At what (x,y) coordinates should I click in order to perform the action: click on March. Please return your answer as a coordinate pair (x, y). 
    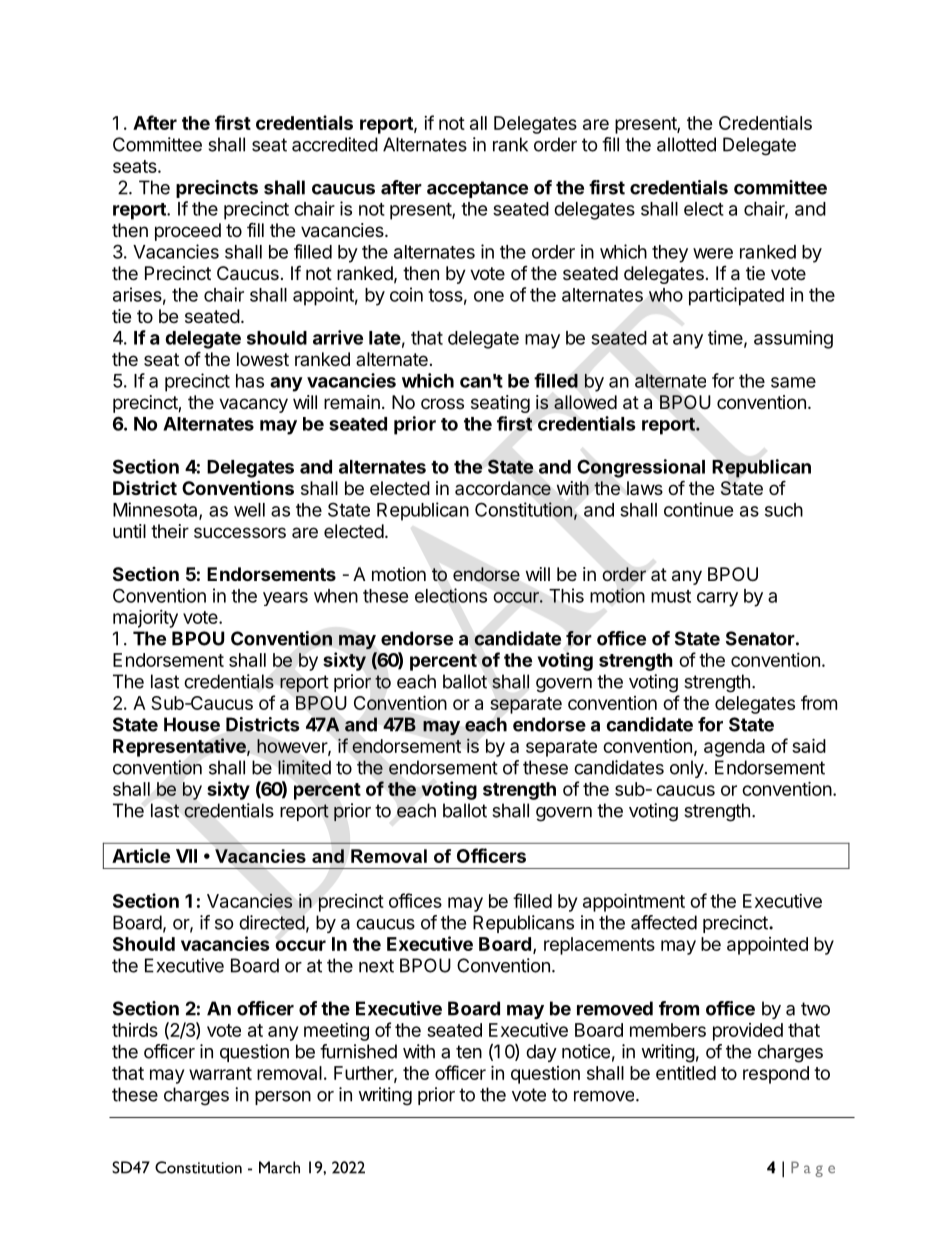
    Looking at the image, I should click on (279, 1167).
